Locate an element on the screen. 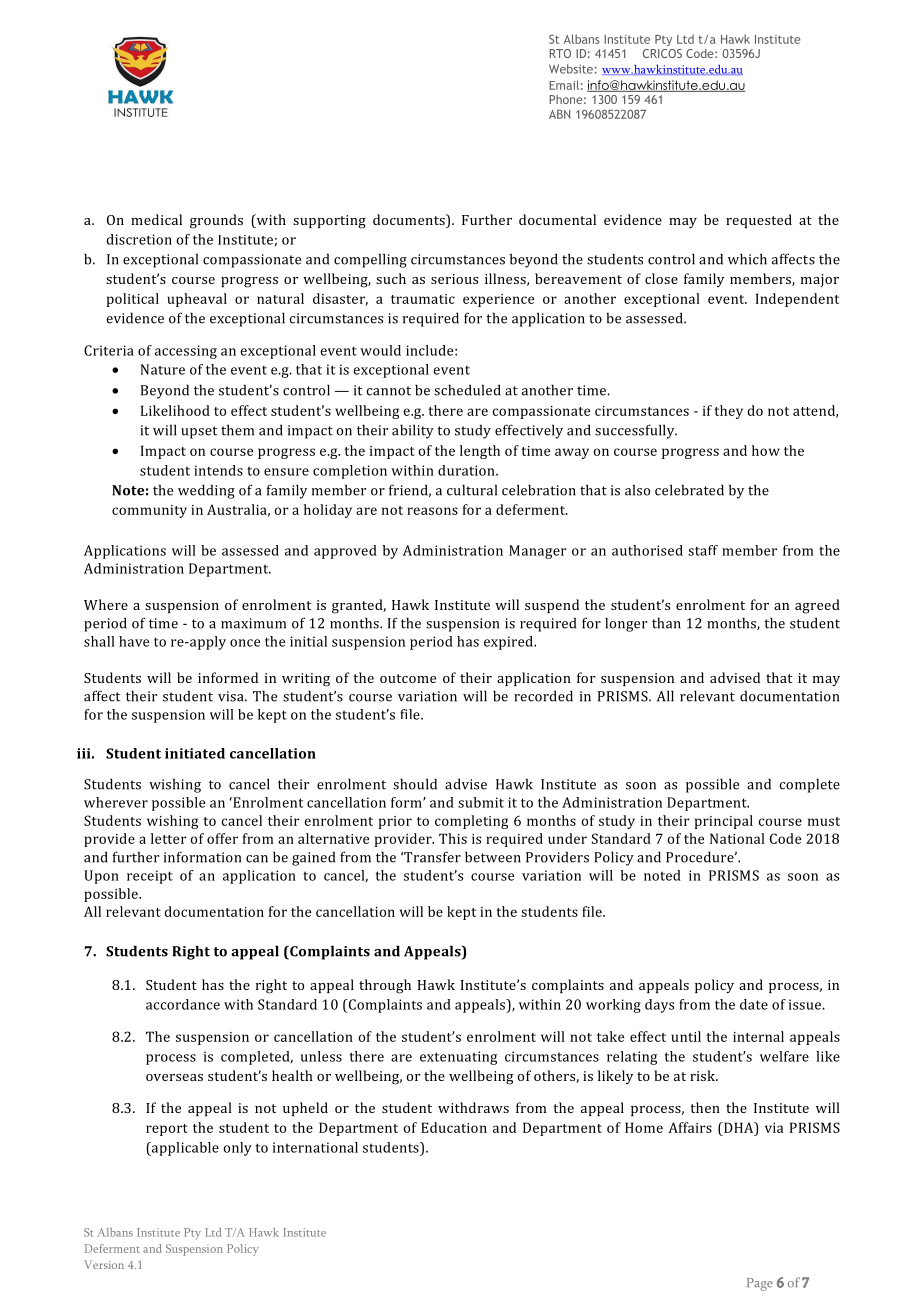  have is located at coordinates (134, 641).
